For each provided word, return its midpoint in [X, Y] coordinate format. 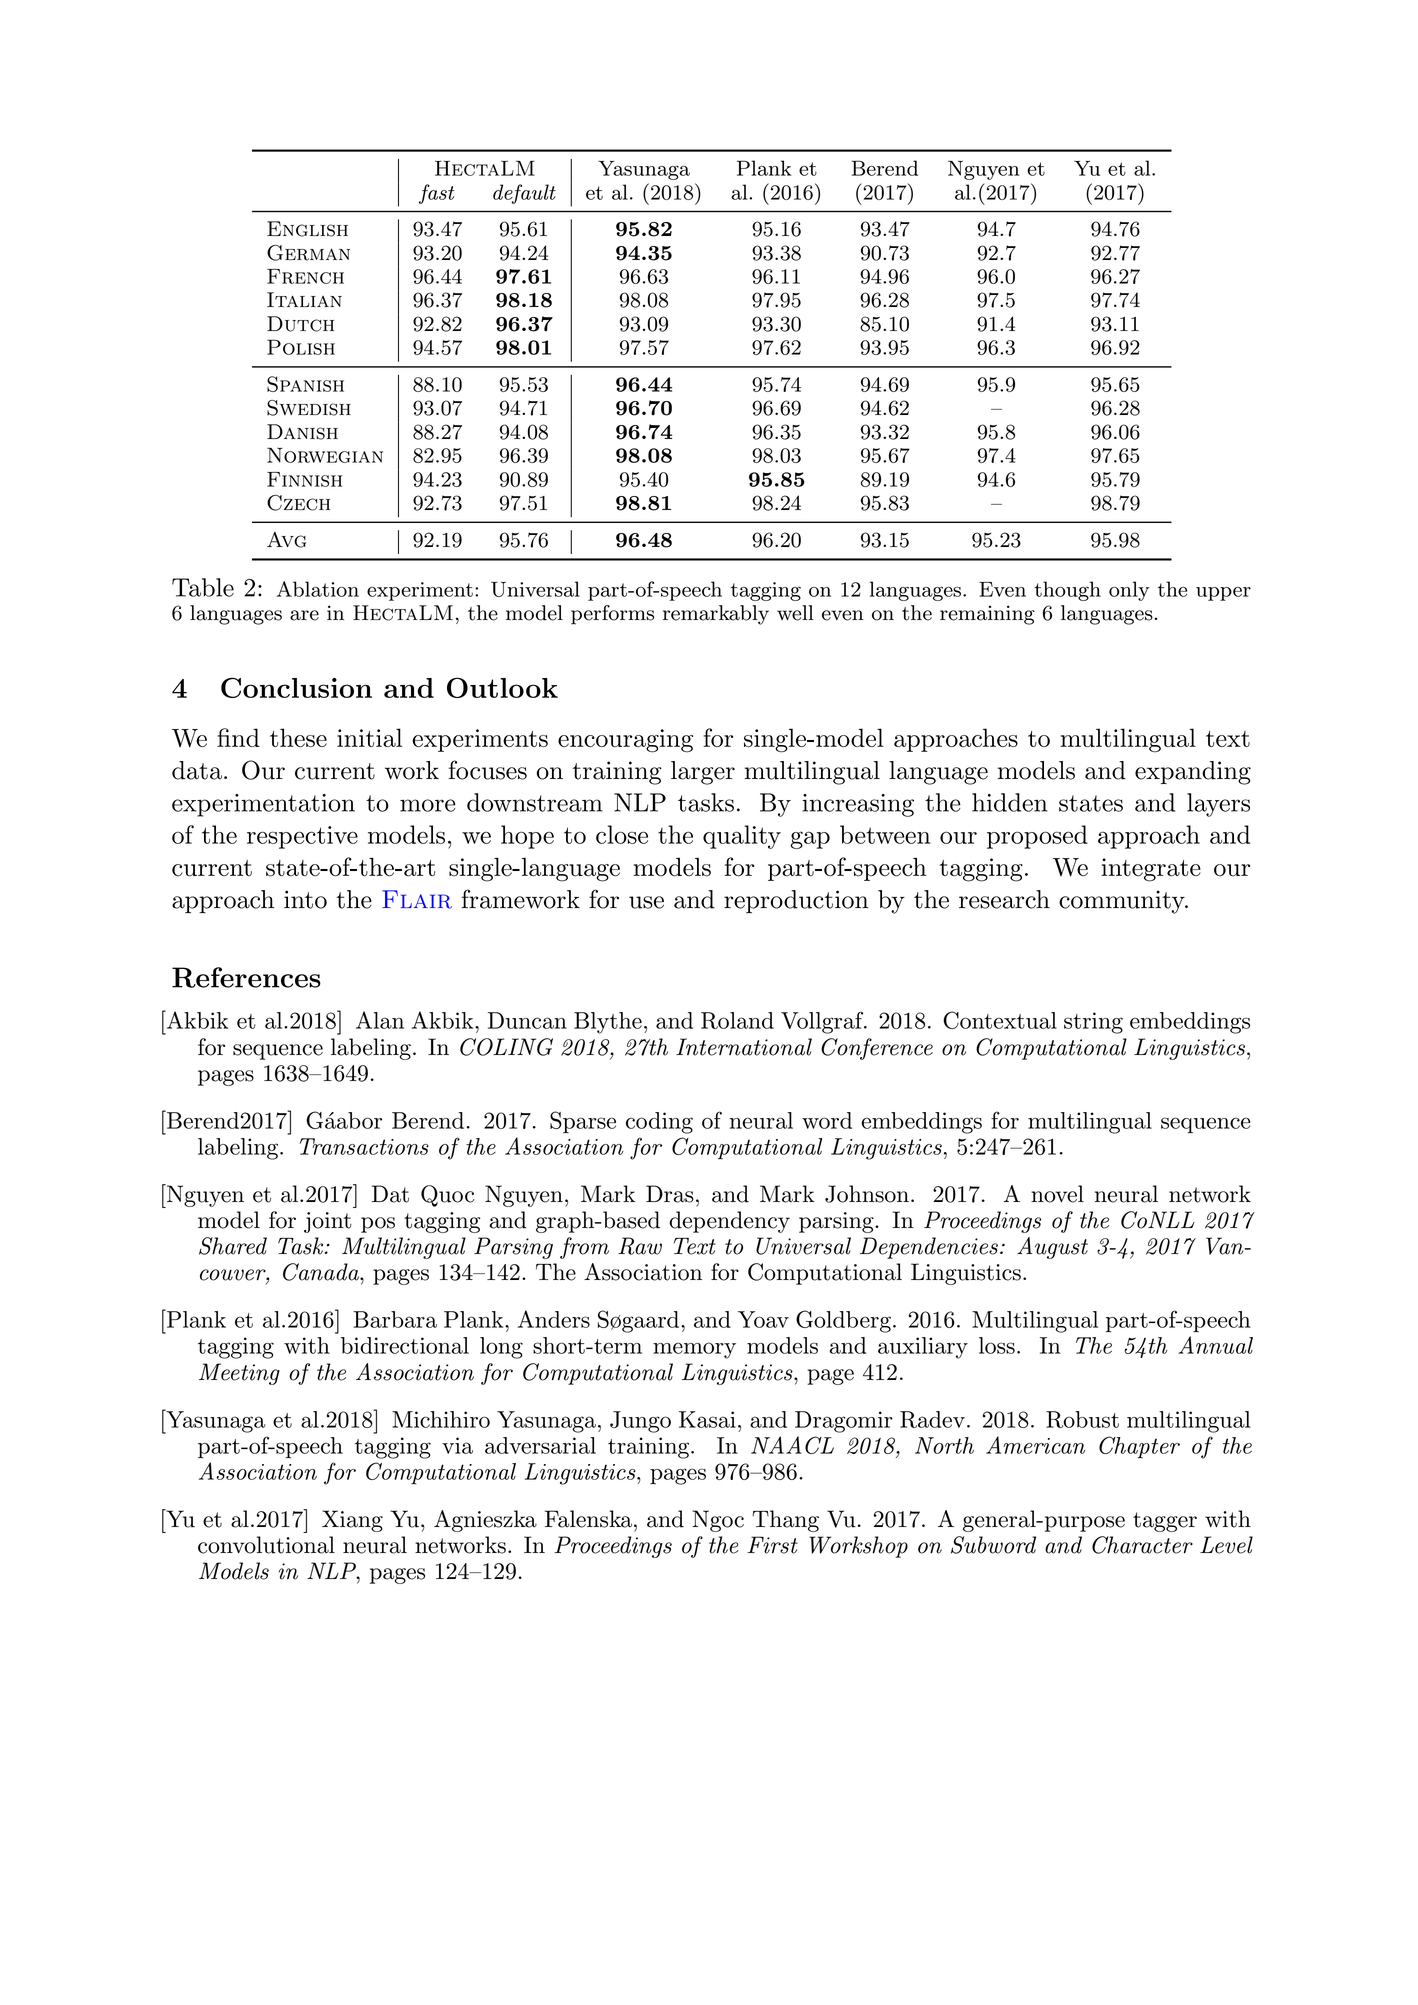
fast [437, 194]
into [305, 899]
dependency [729, 1222]
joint [328, 1222]
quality [742, 837]
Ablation [318, 589]
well [795, 613]
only [1129, 591]
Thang [785, 1521]
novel [1057, 1194]
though [1067, 591]
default [524, 194]
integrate [1151, 870]
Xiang [352, 1521]
